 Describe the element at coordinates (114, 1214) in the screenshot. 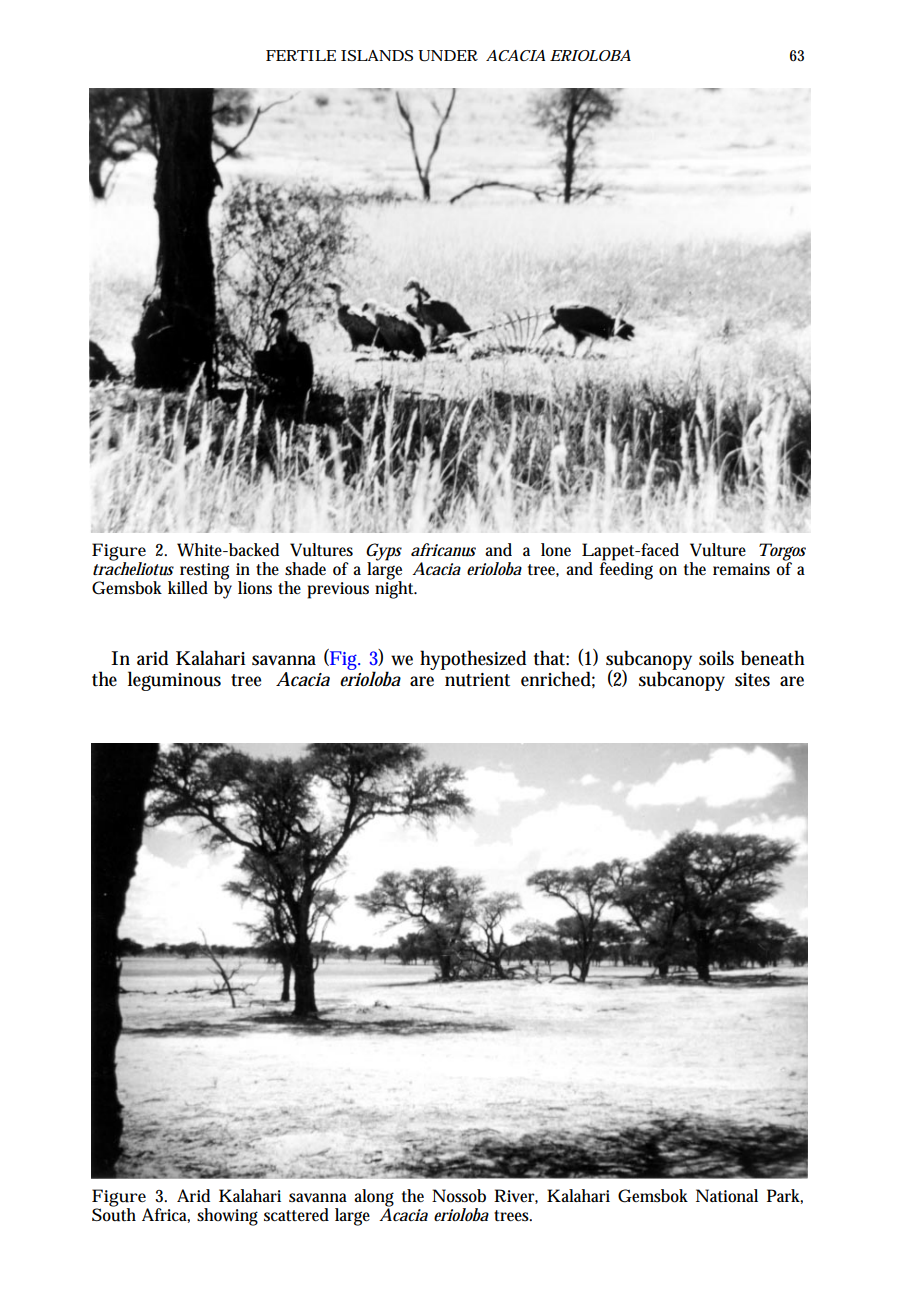

I see `South` at that location.
